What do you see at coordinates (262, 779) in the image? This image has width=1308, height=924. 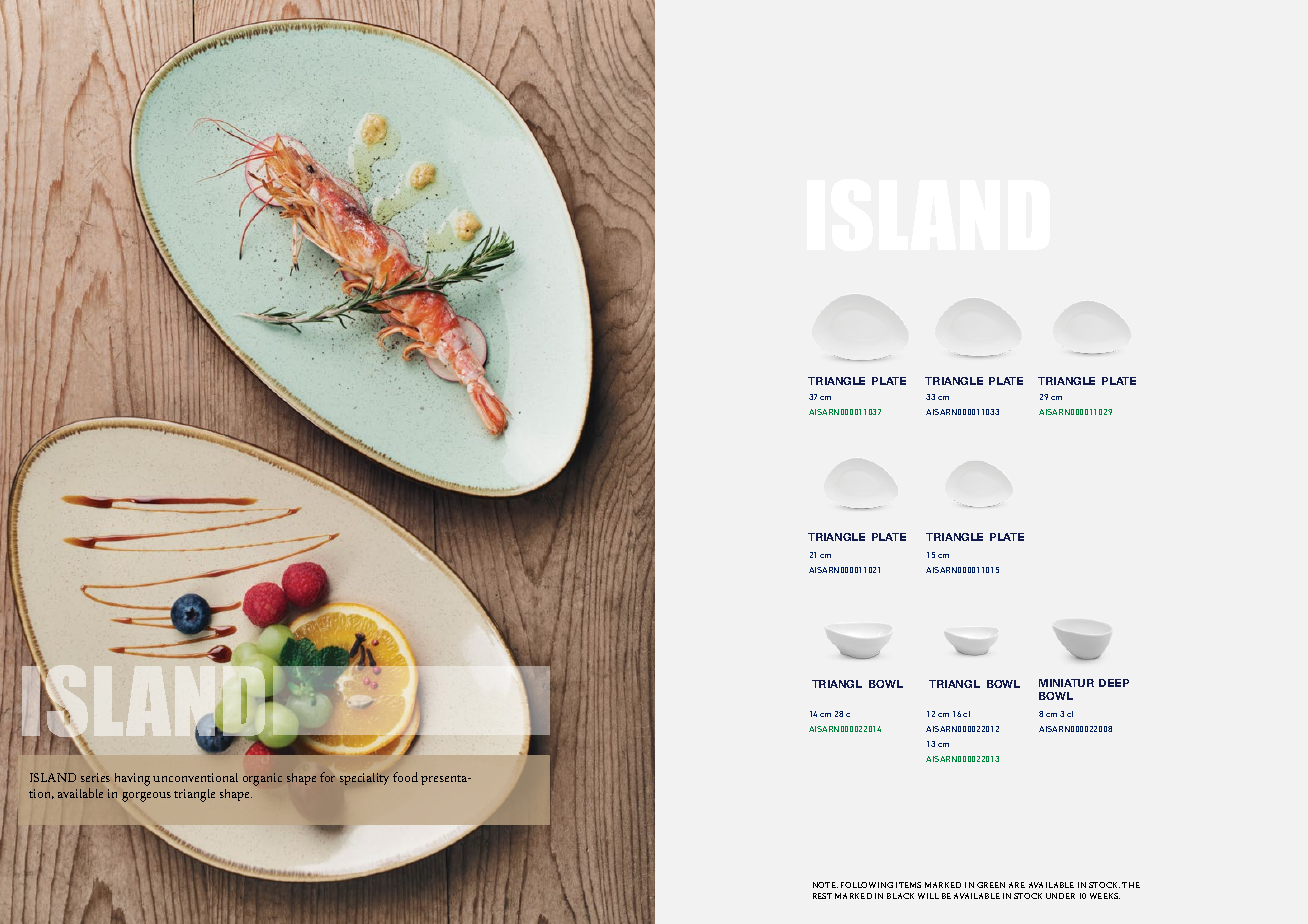 I see `organic` at bounding box center [262, 779].
